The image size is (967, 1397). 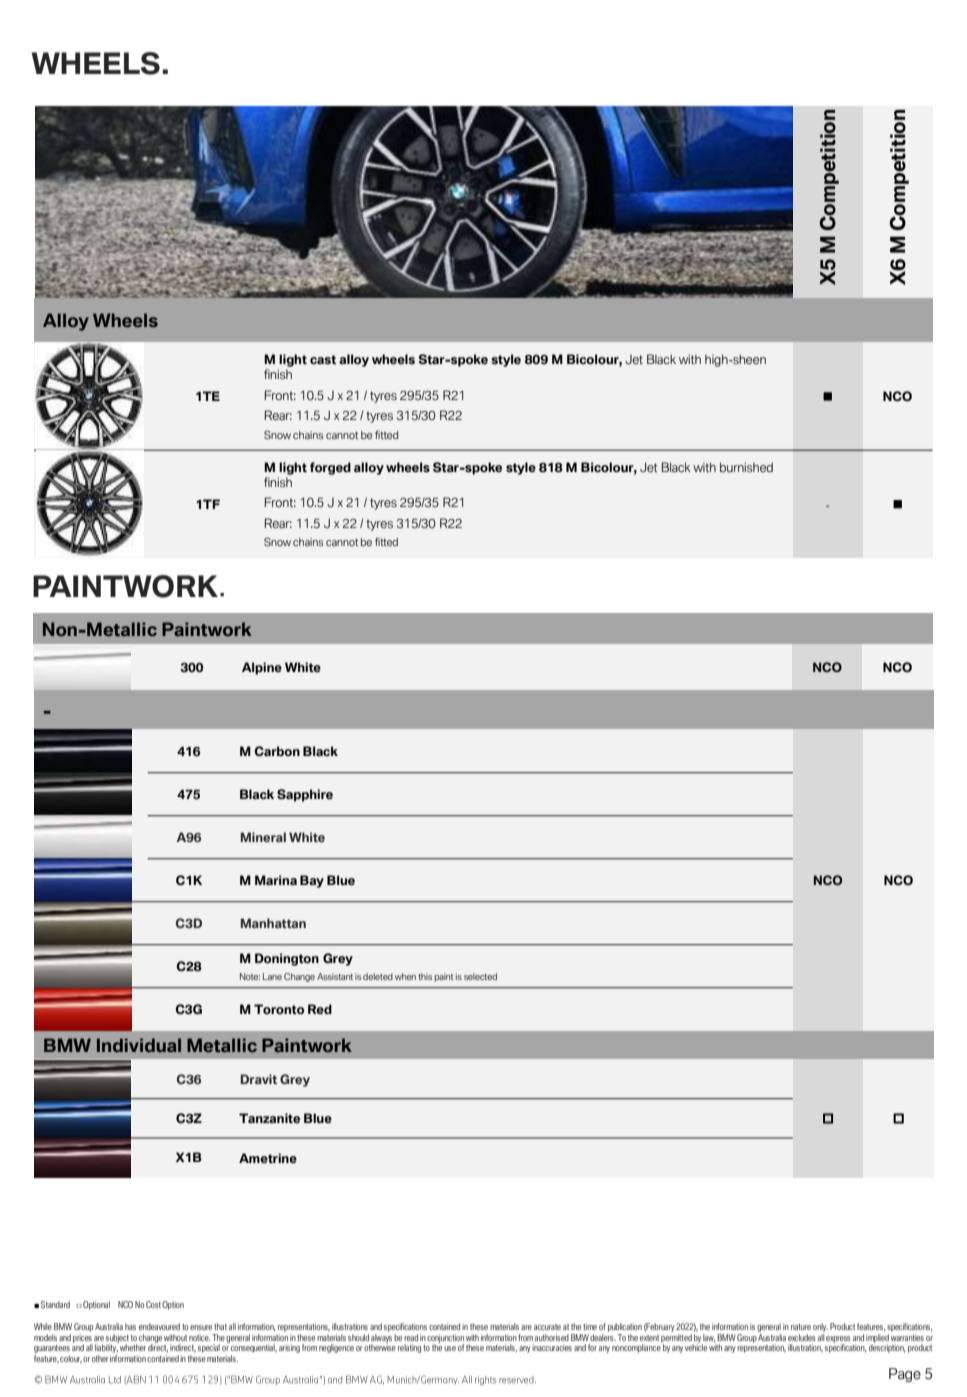 I want to click on whether, so click(x=132, y=1346).
